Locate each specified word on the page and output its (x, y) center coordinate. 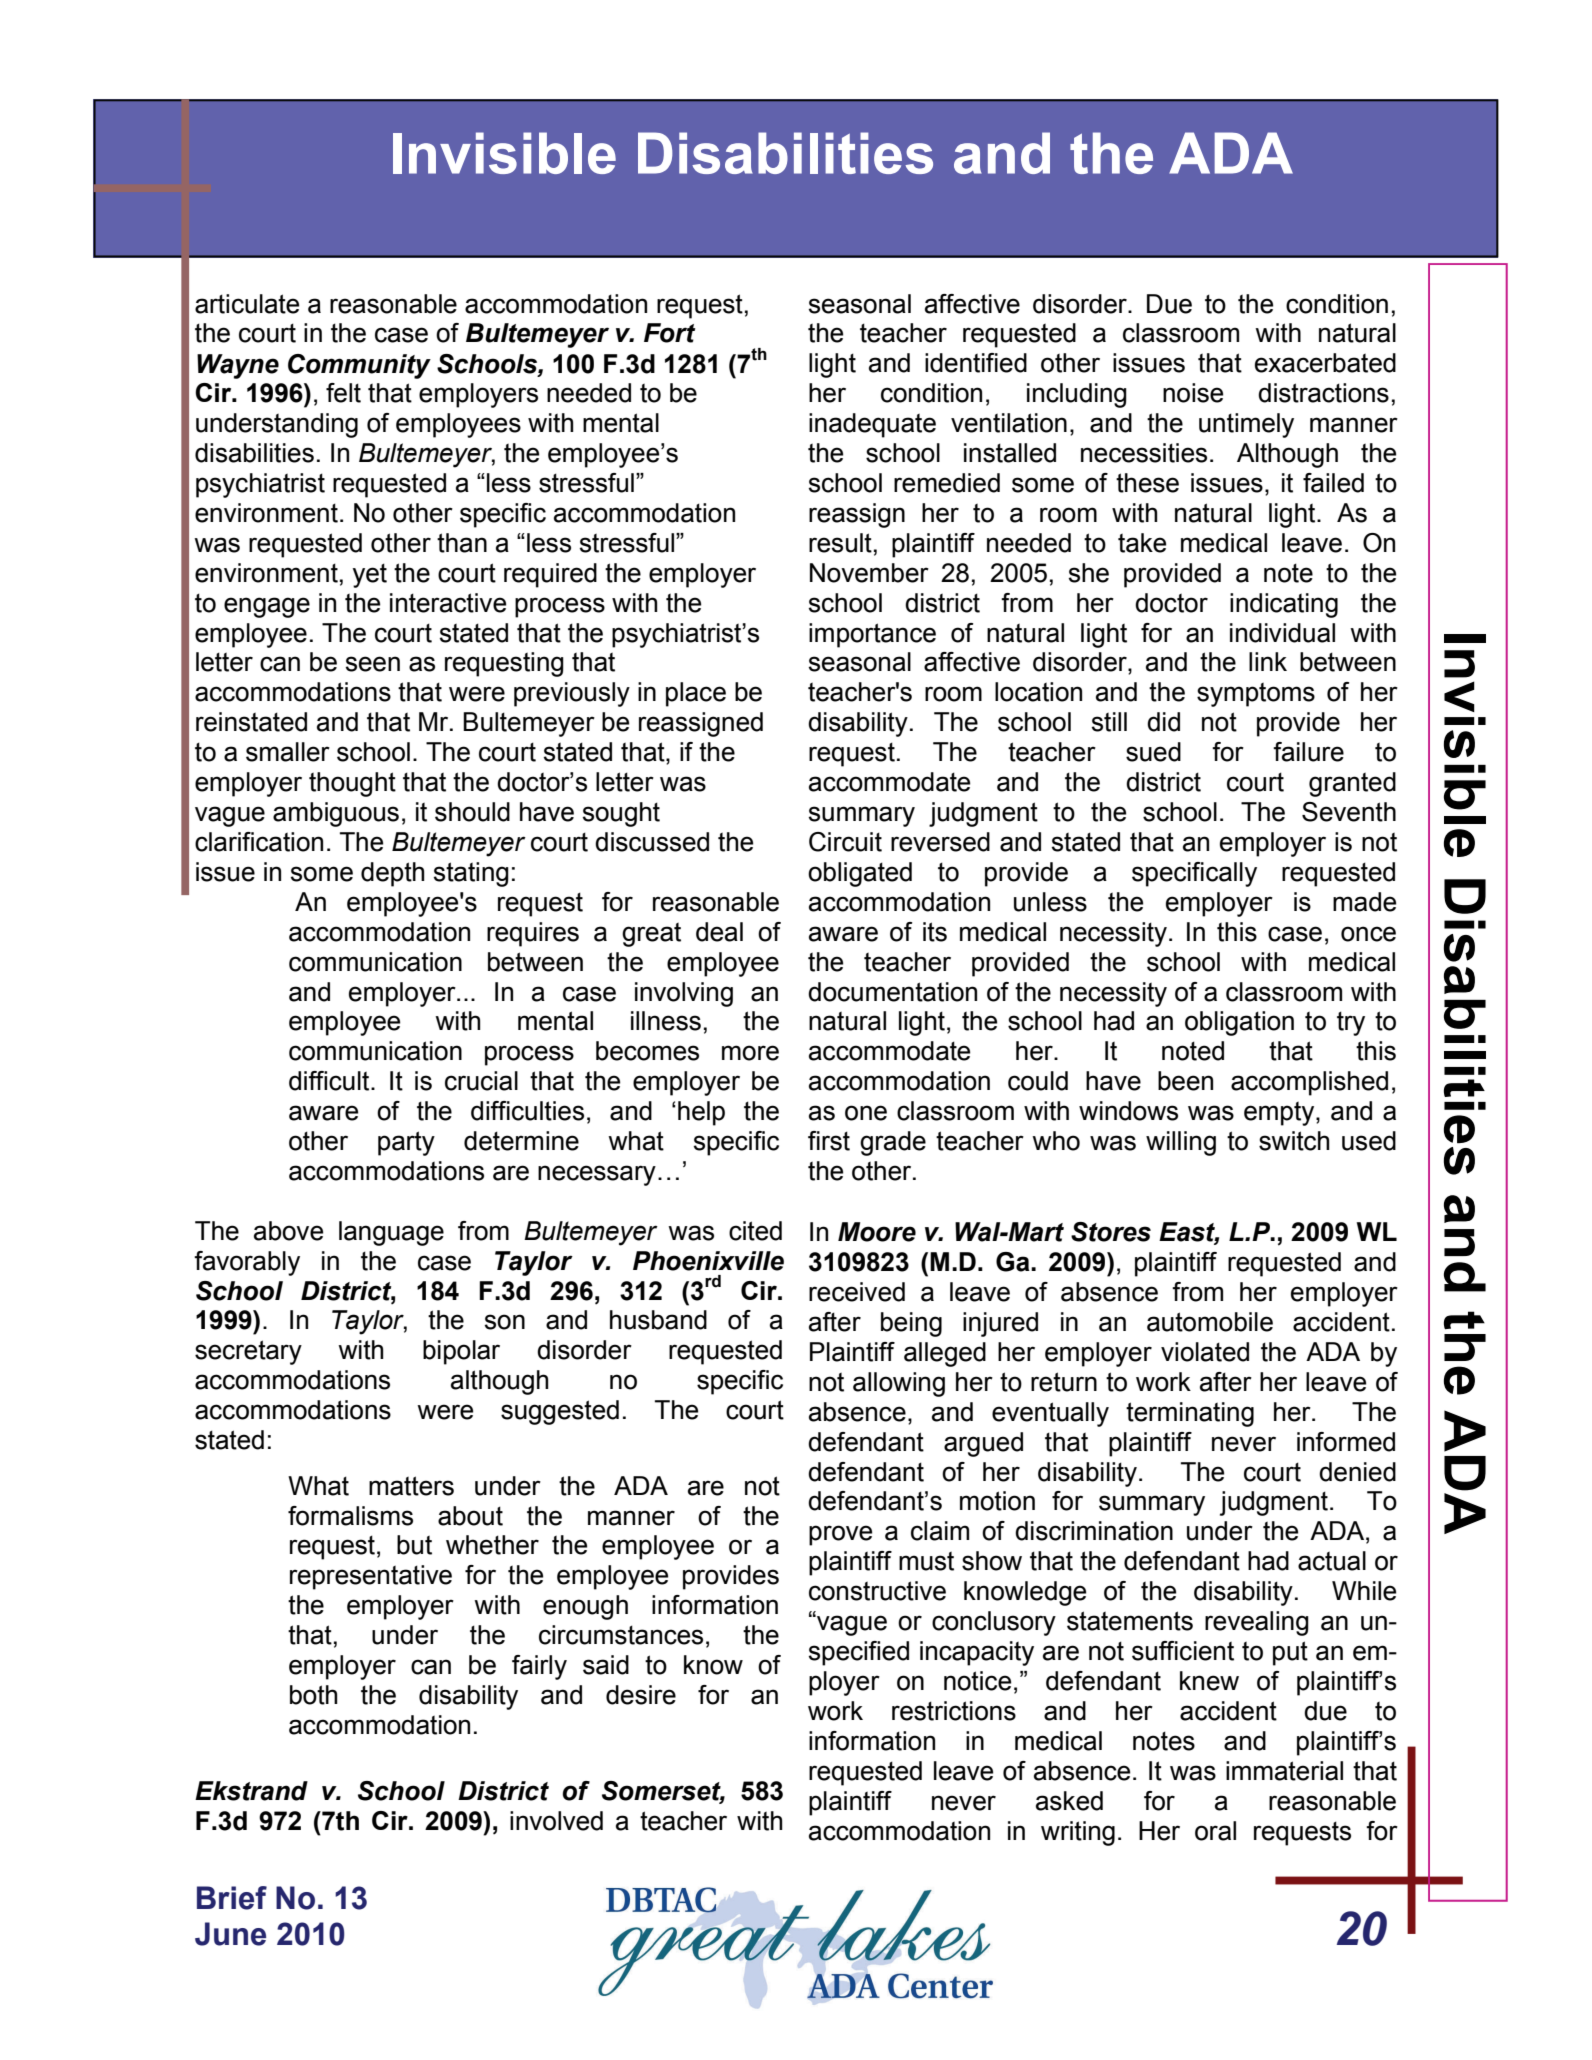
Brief (232, 1898)
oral (1215, 1831)
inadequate (872, 425)
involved (556, 1821)
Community (359, 366)
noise (1193, 393)
